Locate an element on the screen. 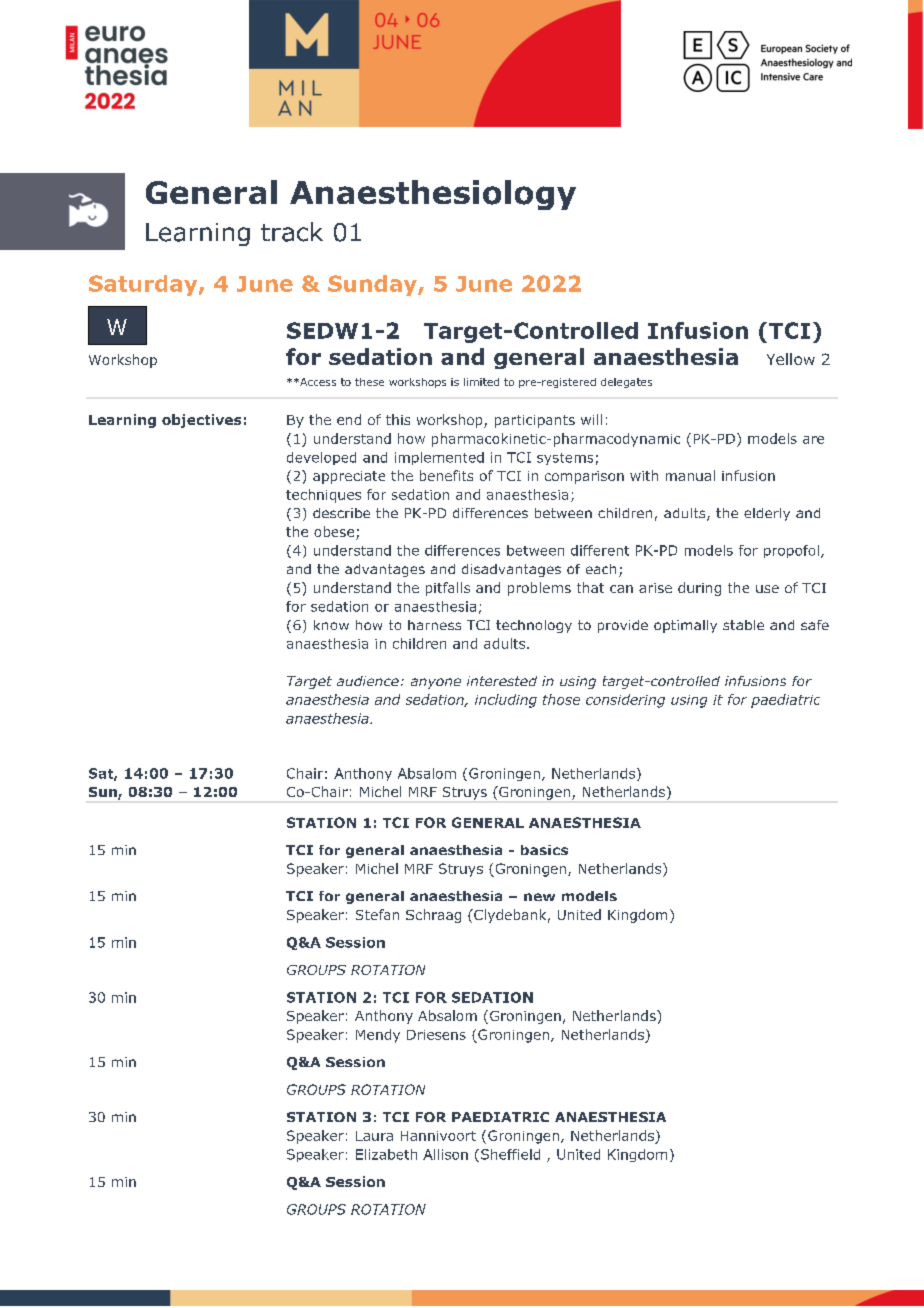  obese is located at coordinates (334, 531).
